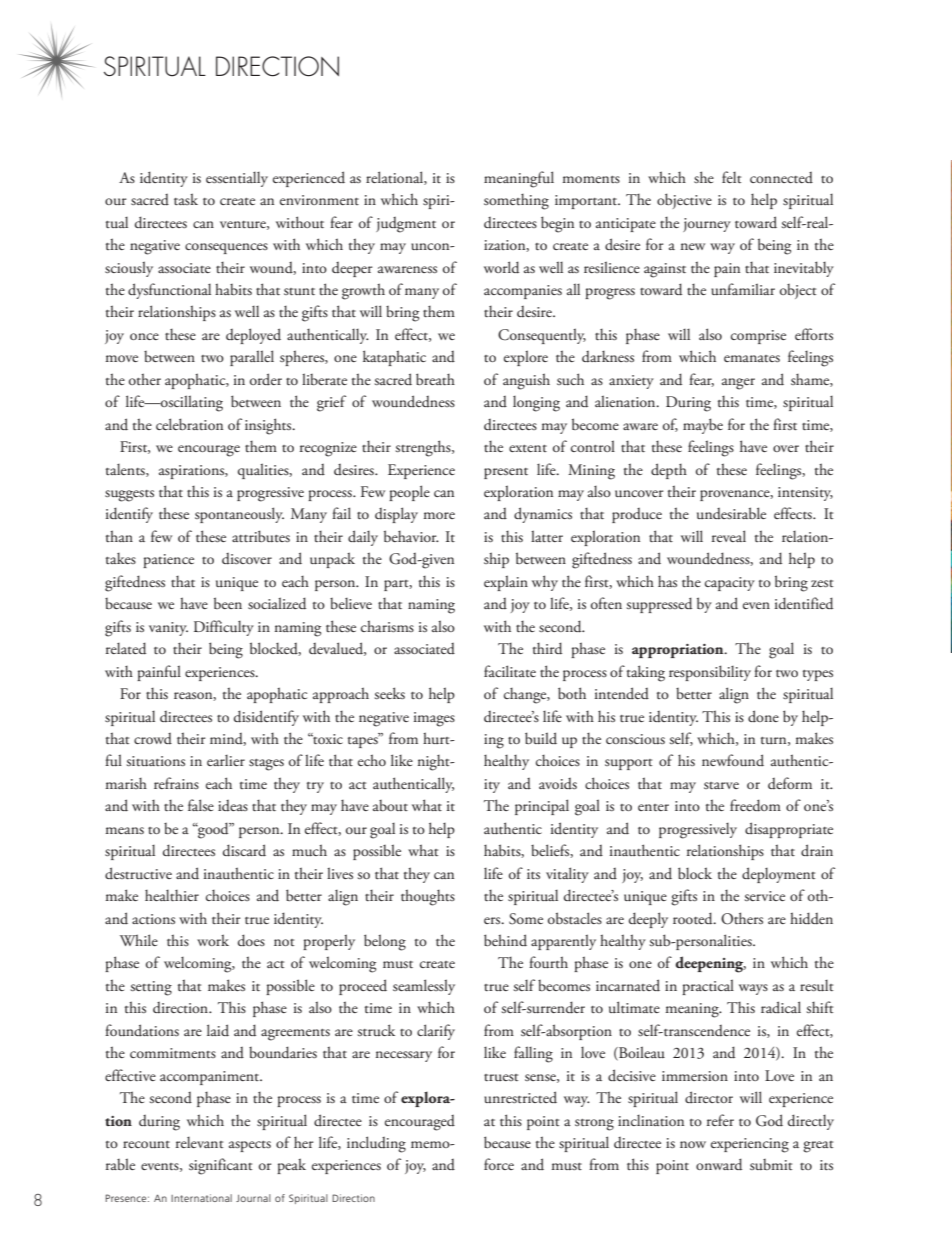 The height and width of the screenshot is (1241, 952). Describe the element at coordinates (499, 1164) in the screenshot. I see `force` at that location.
